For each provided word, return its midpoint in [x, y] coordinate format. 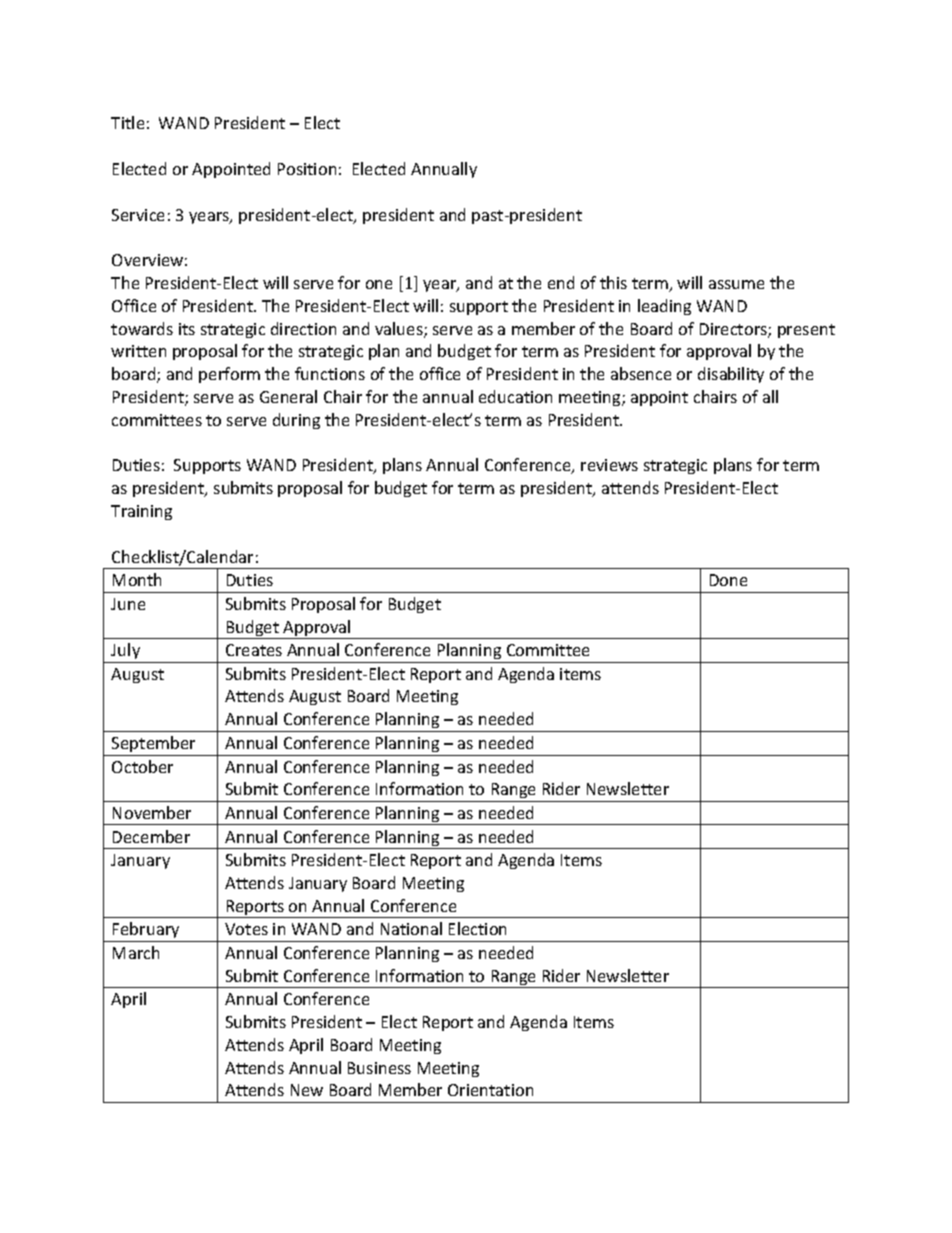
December [151, 836]
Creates [254, 650]
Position [307, 169]
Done [728, 580]
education [515, 396]
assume [736, 284]
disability [731, 375]
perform [229, 375]
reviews [609, 465]
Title [127, 122]
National [411, 928]
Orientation [490, 1090]
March [136, 952]
